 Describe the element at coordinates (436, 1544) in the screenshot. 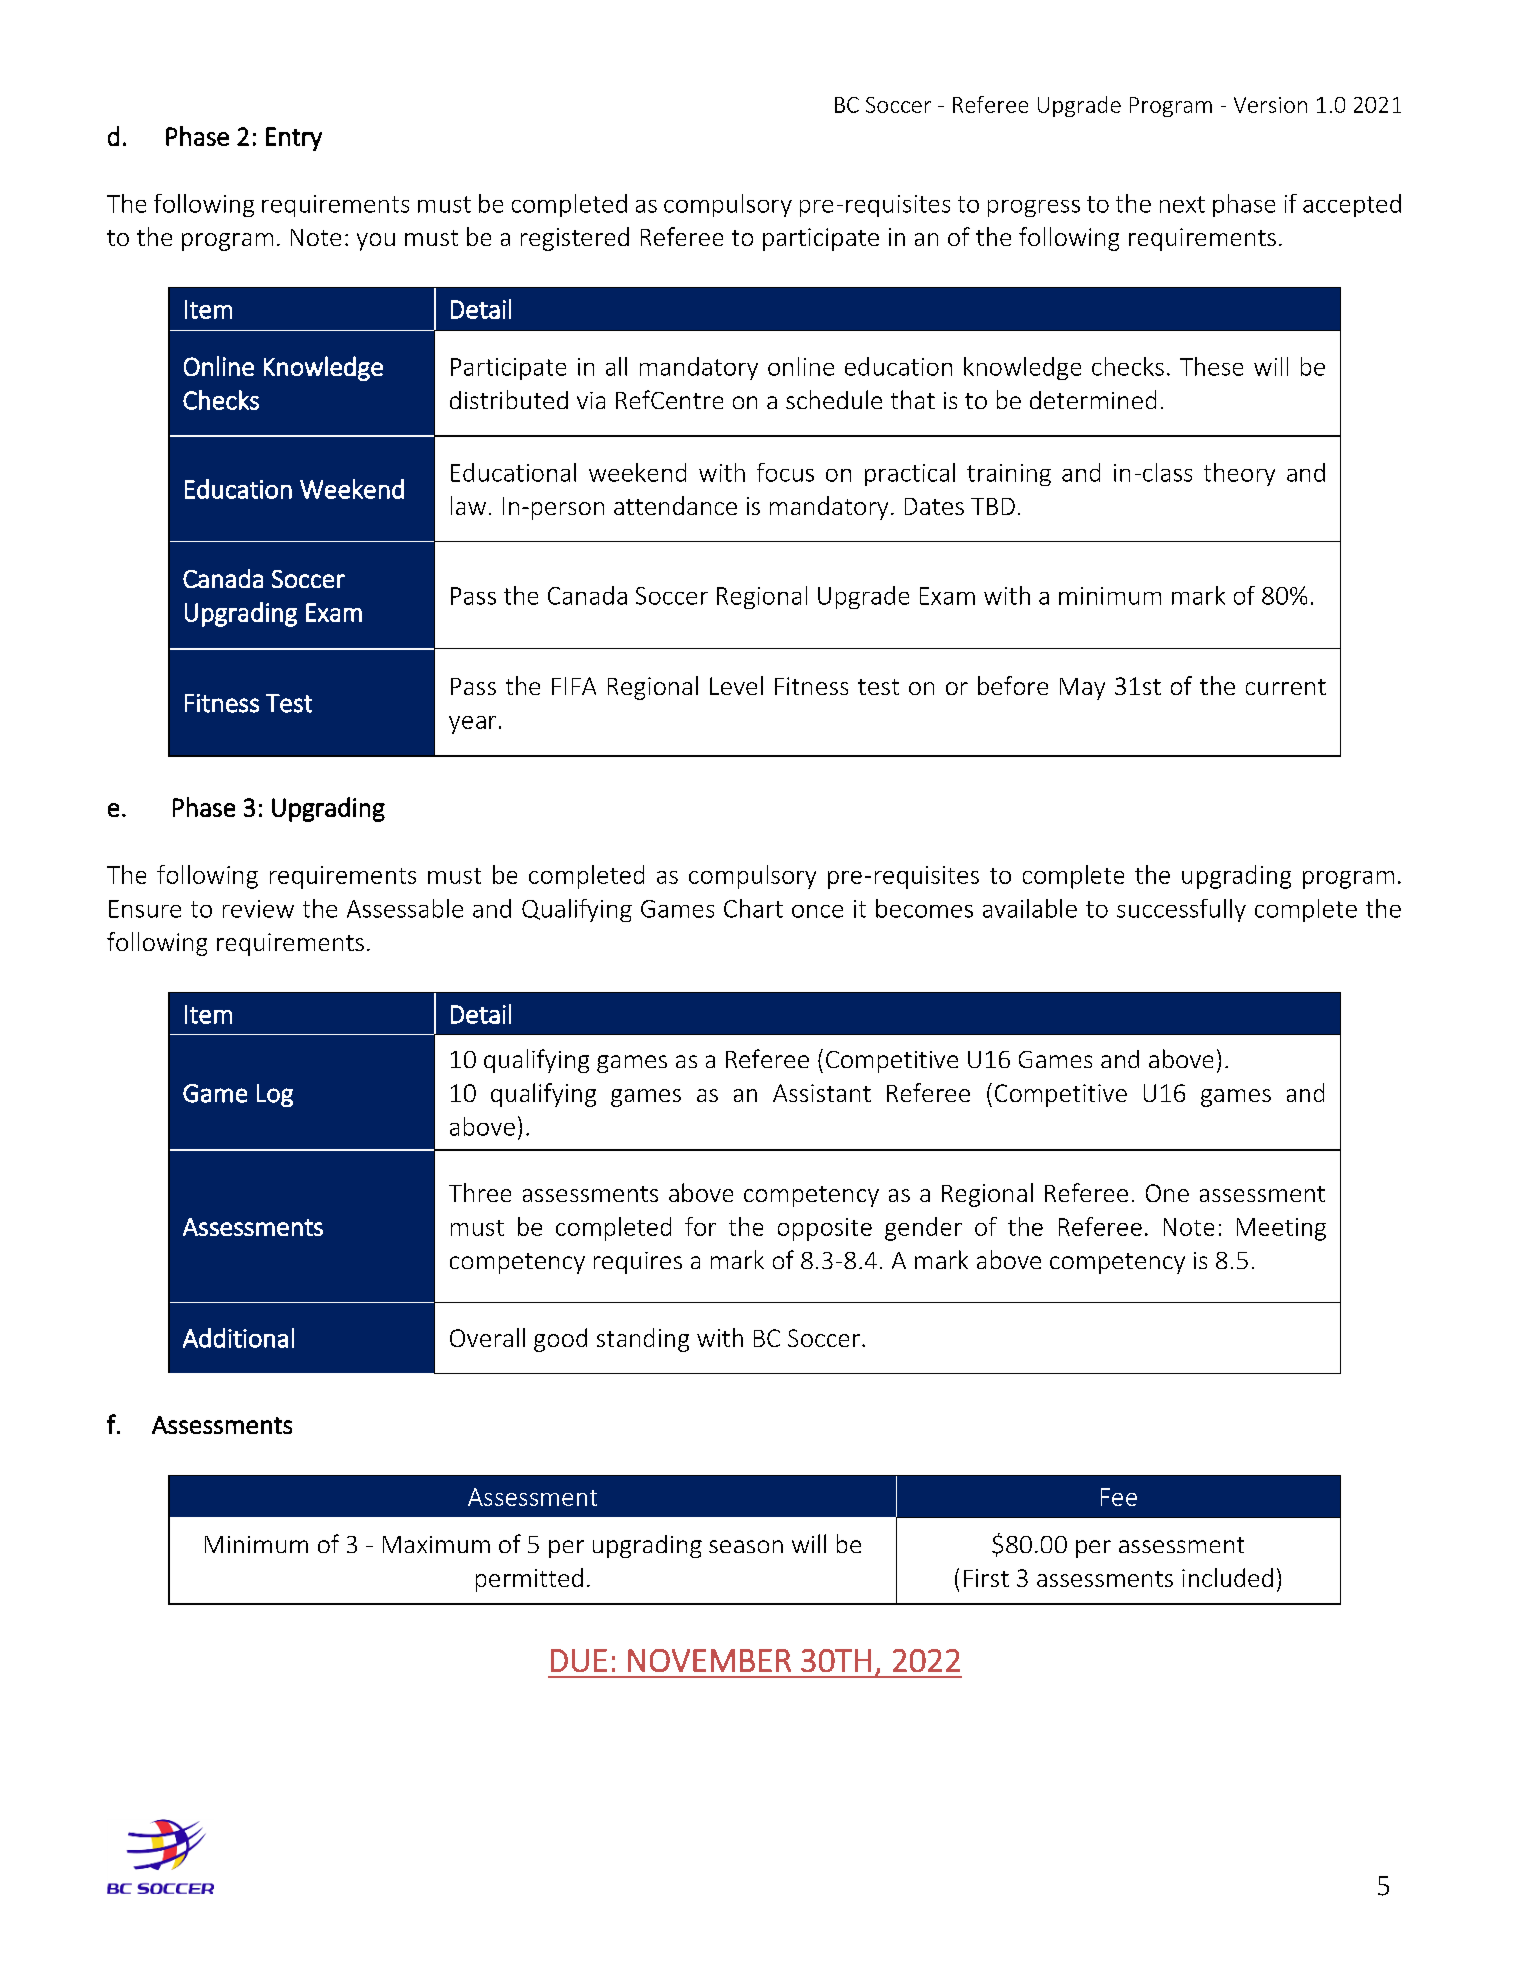

I see `Maximum` at that location.
